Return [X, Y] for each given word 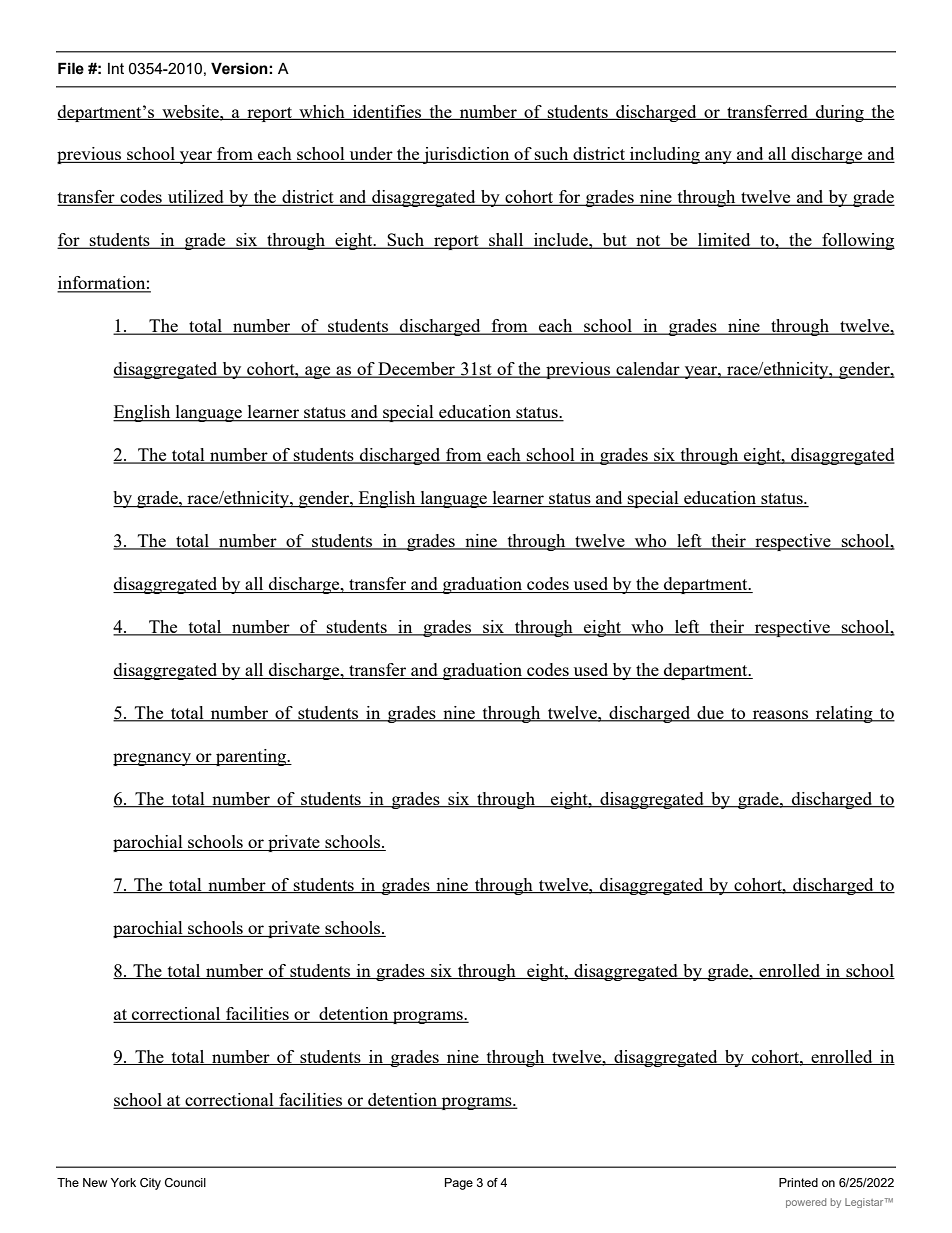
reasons [780, 716]
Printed [798, 1182]
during [840, 113]
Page [459, 1184]
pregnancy [153, 759]
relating [844, 714]
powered [806, 1203]
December [416, 370]
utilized [196, 198]
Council [185, 1182]
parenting [251, 757]
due [710, 714]
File [71, 68]
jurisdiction [466, 155]
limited [724, 241]
